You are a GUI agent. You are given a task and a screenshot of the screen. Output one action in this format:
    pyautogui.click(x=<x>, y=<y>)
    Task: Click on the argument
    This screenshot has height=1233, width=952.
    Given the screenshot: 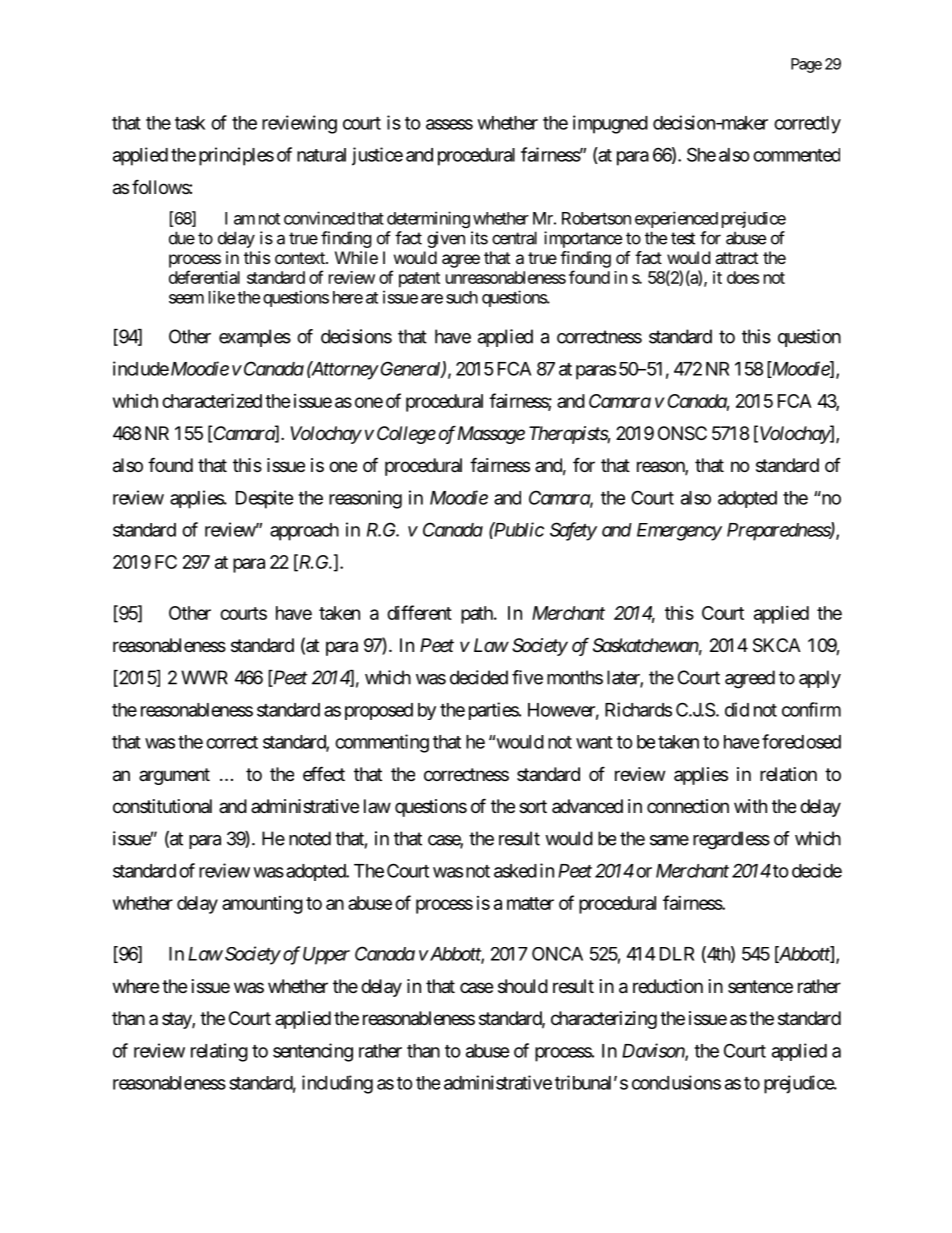 What is the action you would take?
    pyautogui.click(x=174, y=776)
